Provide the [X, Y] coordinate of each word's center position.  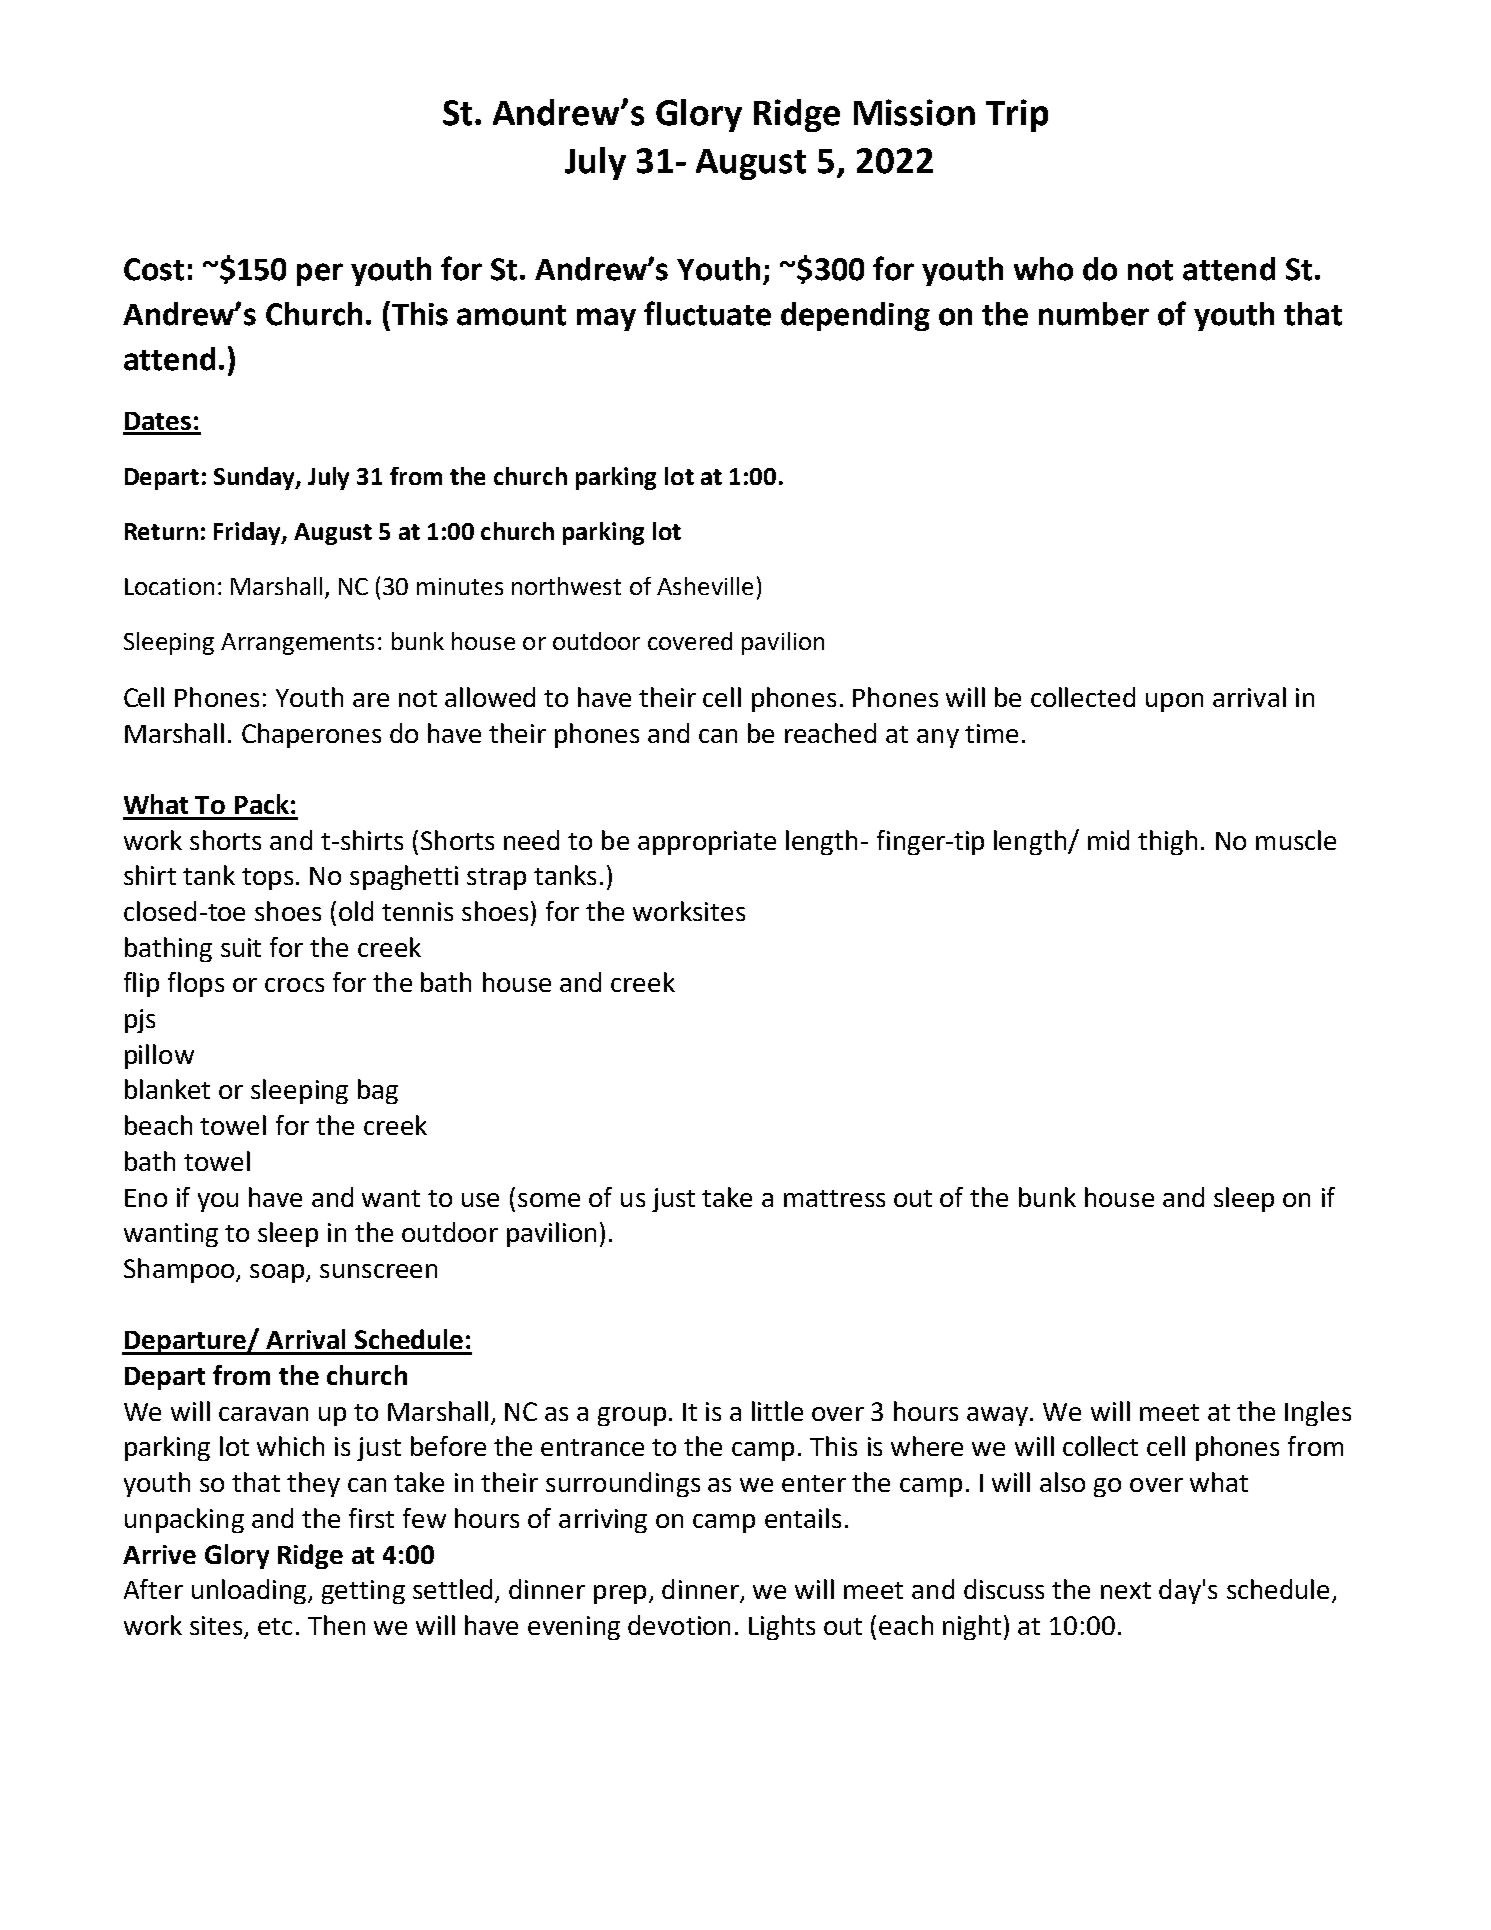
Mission [914, 112]
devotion [679, 1625]
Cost [154, 269]
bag [378, 1091]
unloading [251, 1591]
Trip [1017, 115]
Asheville [705, 586]
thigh [1167, 842]
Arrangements [297, 644]
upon [1174, 702]
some [549, 1200]
